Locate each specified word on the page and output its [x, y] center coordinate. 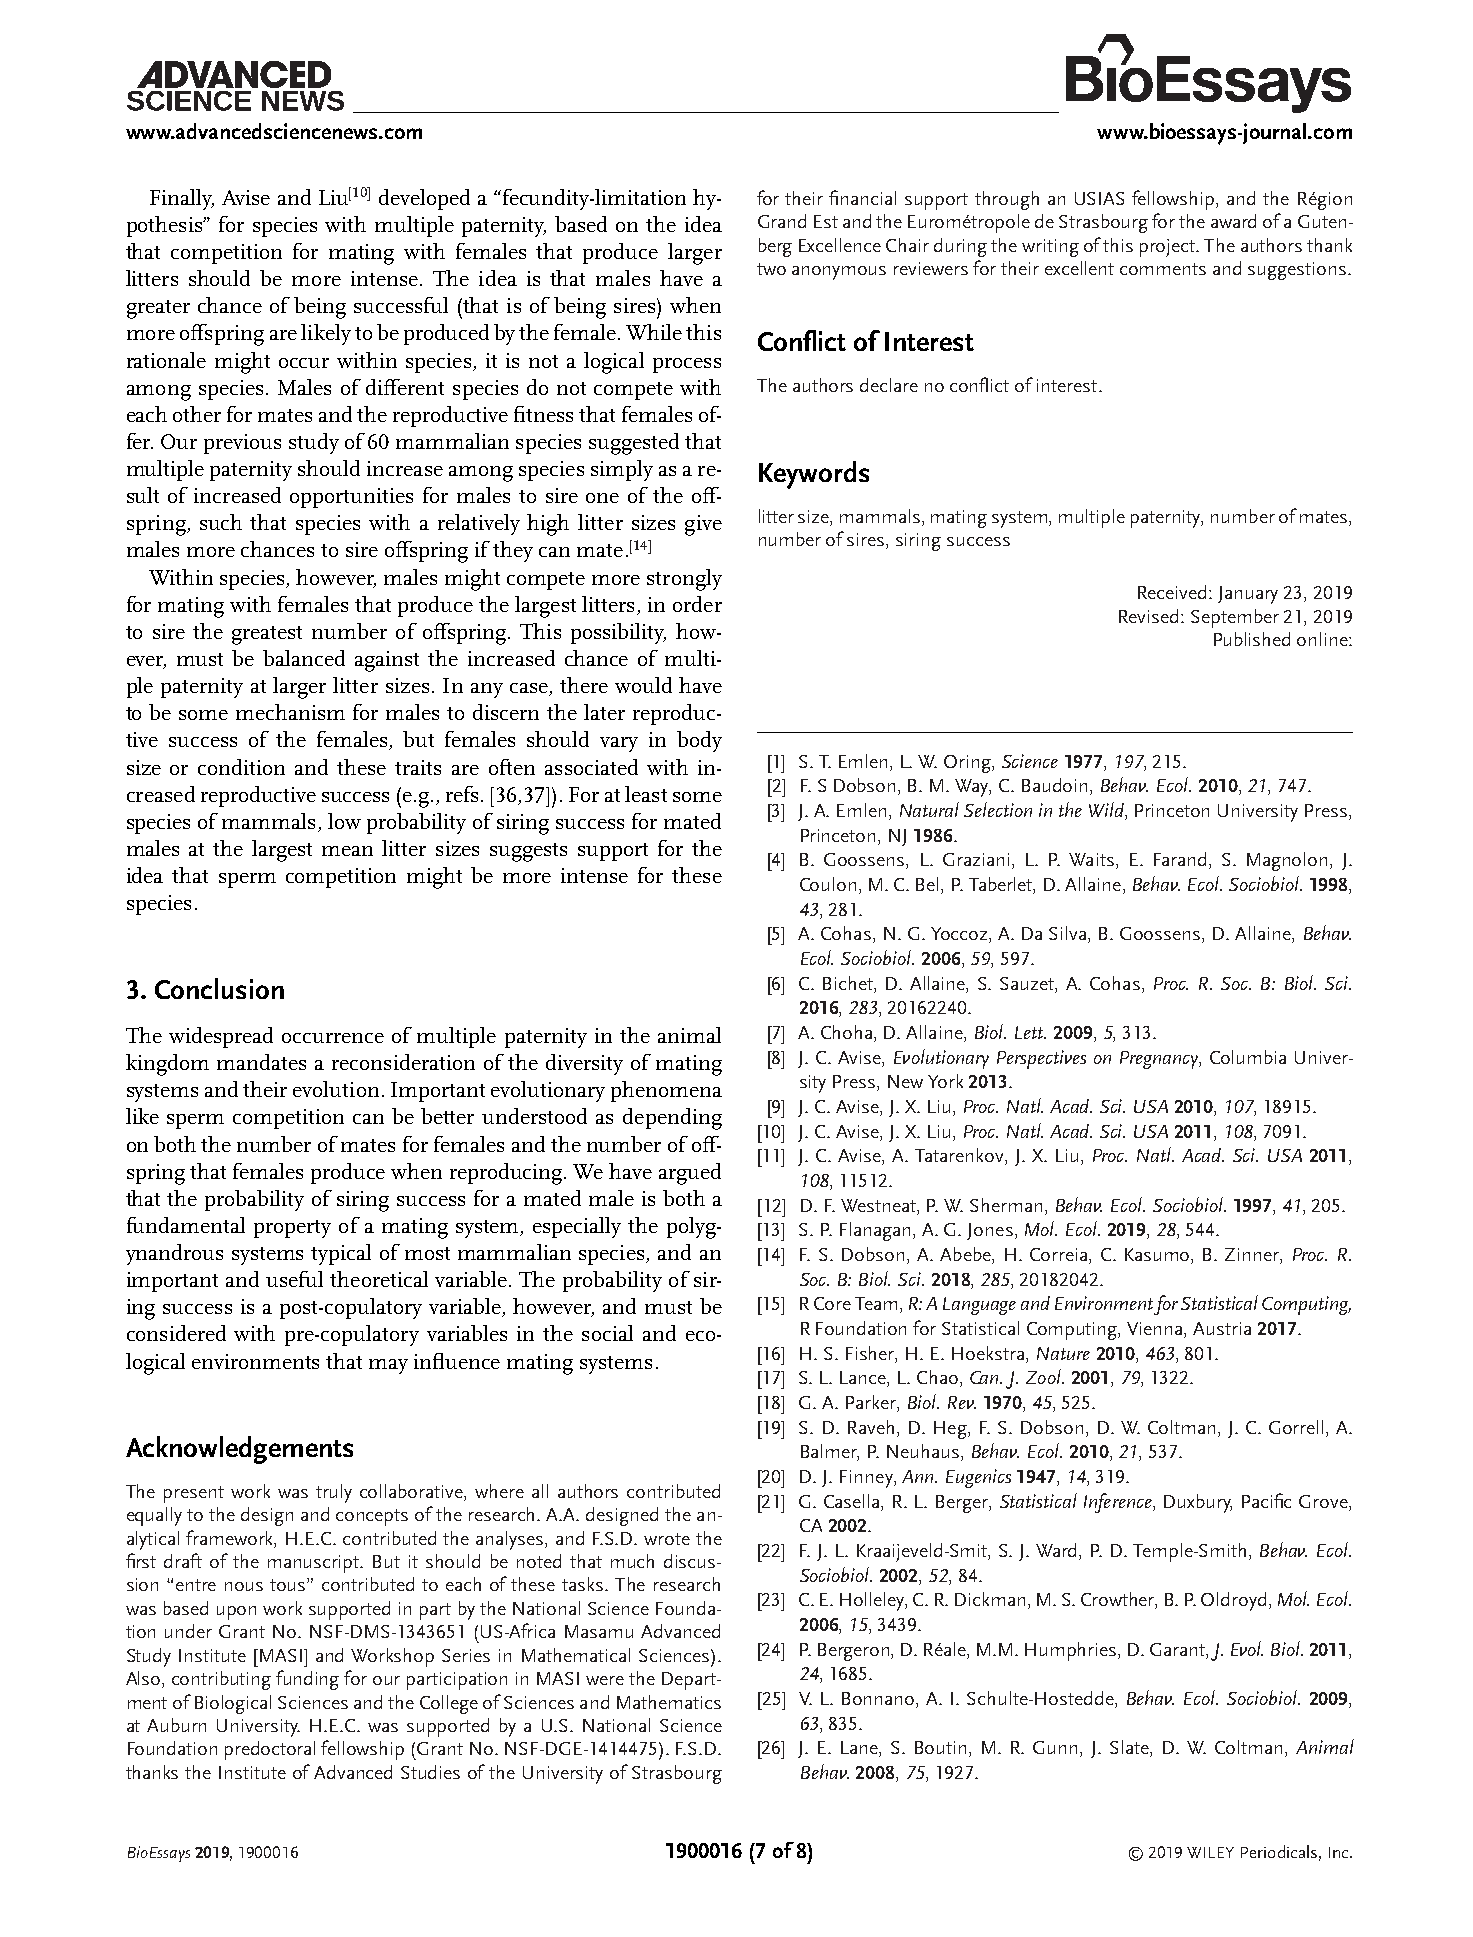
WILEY [1210, 1852]
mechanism [290, 712]
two [771, 269]
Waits [1091, 859]
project [1169, 248]
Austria [1222, 1328]
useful [294, 1279]
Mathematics [669, 1702]
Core [832, 1303]
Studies [430, 1772]
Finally [182, 199]
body [699, 741]
